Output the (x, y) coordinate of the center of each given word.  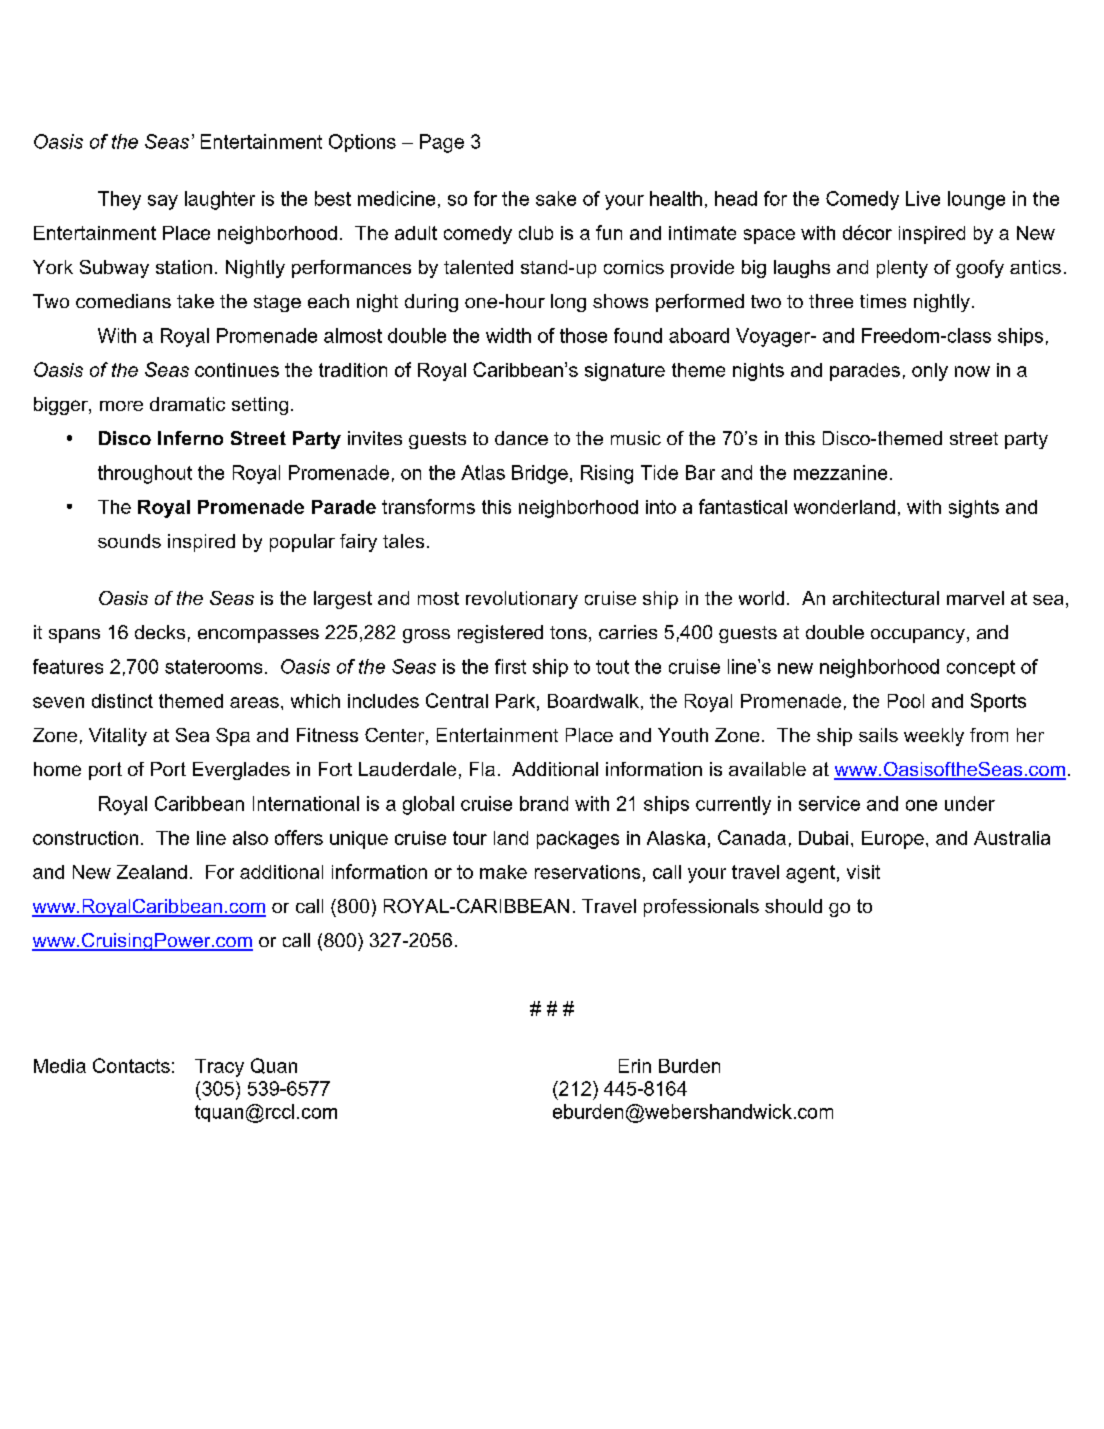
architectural (886, 598)
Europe (893, 840)
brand (544, 803)
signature (625, 372)
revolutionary (522, 600)
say (163, 202)
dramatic (187, 404)
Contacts (131, 1065)
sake (556, 198)
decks (160, 632)
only (930, 372)
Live (923, 198)
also (250, 838)
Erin (635, 1066)
